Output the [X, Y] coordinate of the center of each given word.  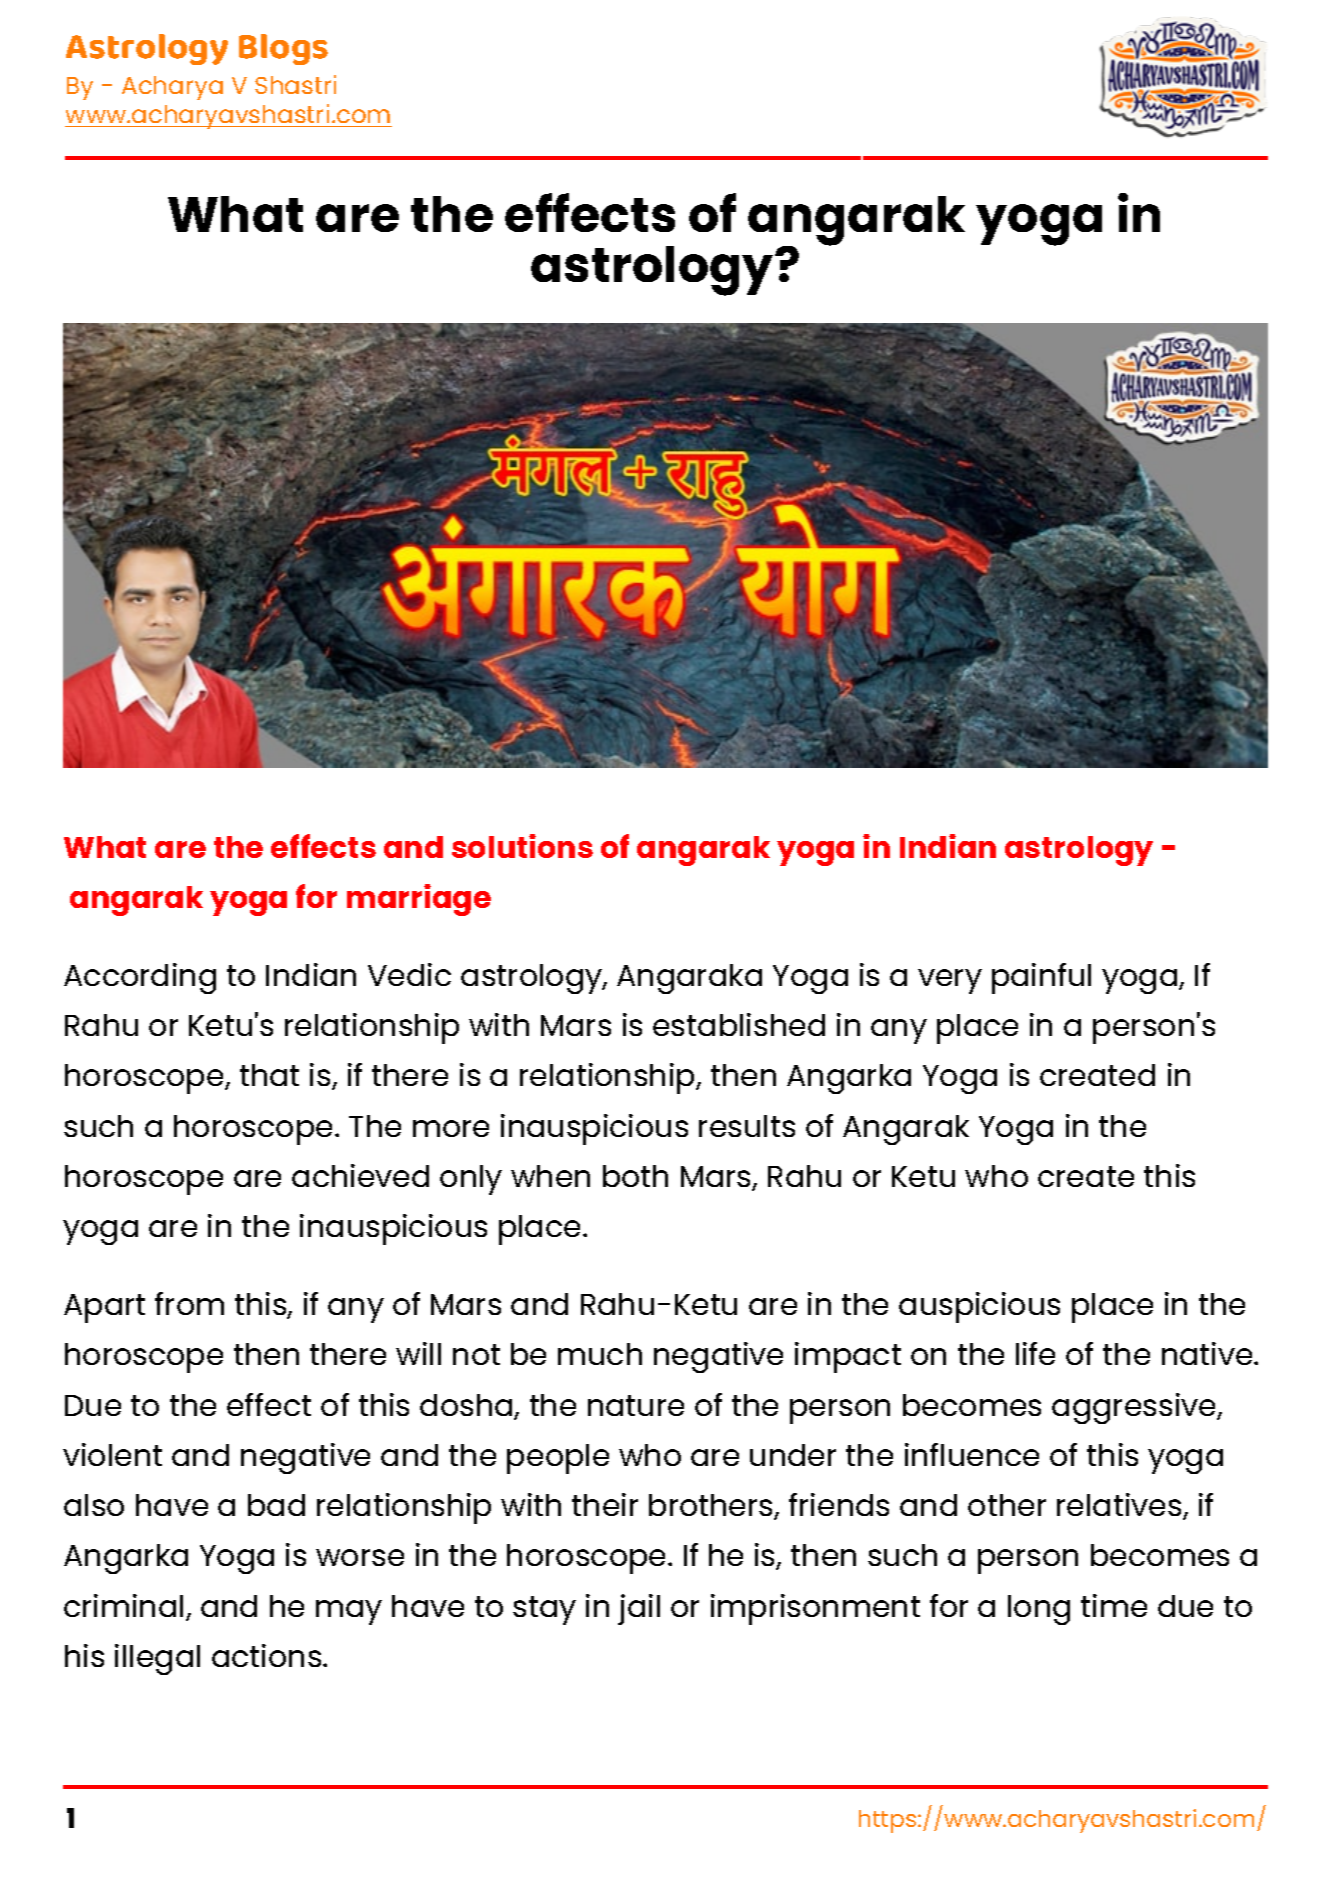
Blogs [283, 49]
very [950, 981]
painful [1041, 978]
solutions [522, 846]
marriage [419, 900]
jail [639, 1609]
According [140, 978]
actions [268, 1655]
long [1039, 1610]
